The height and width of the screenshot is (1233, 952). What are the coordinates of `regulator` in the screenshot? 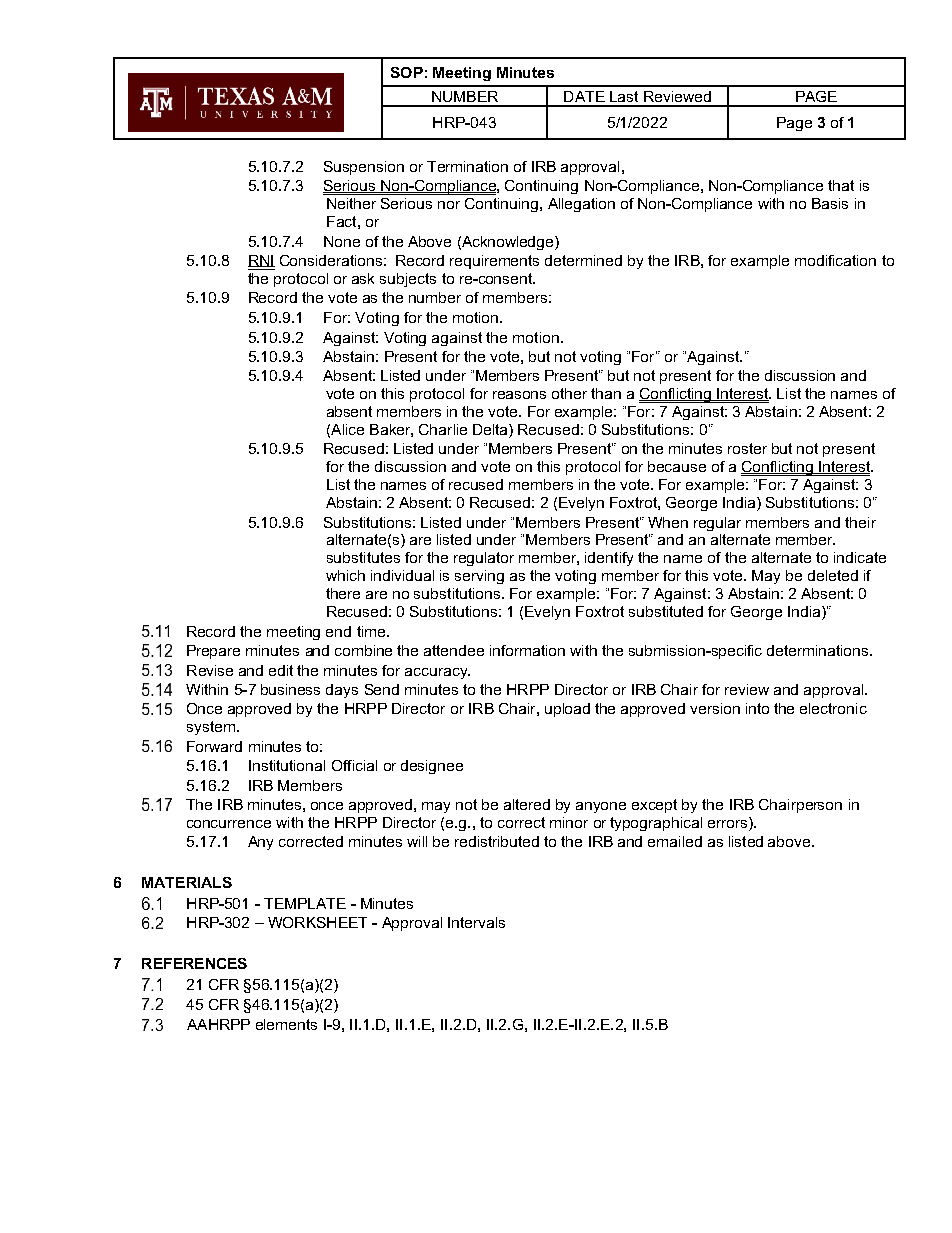 It's located at (484, 559).
